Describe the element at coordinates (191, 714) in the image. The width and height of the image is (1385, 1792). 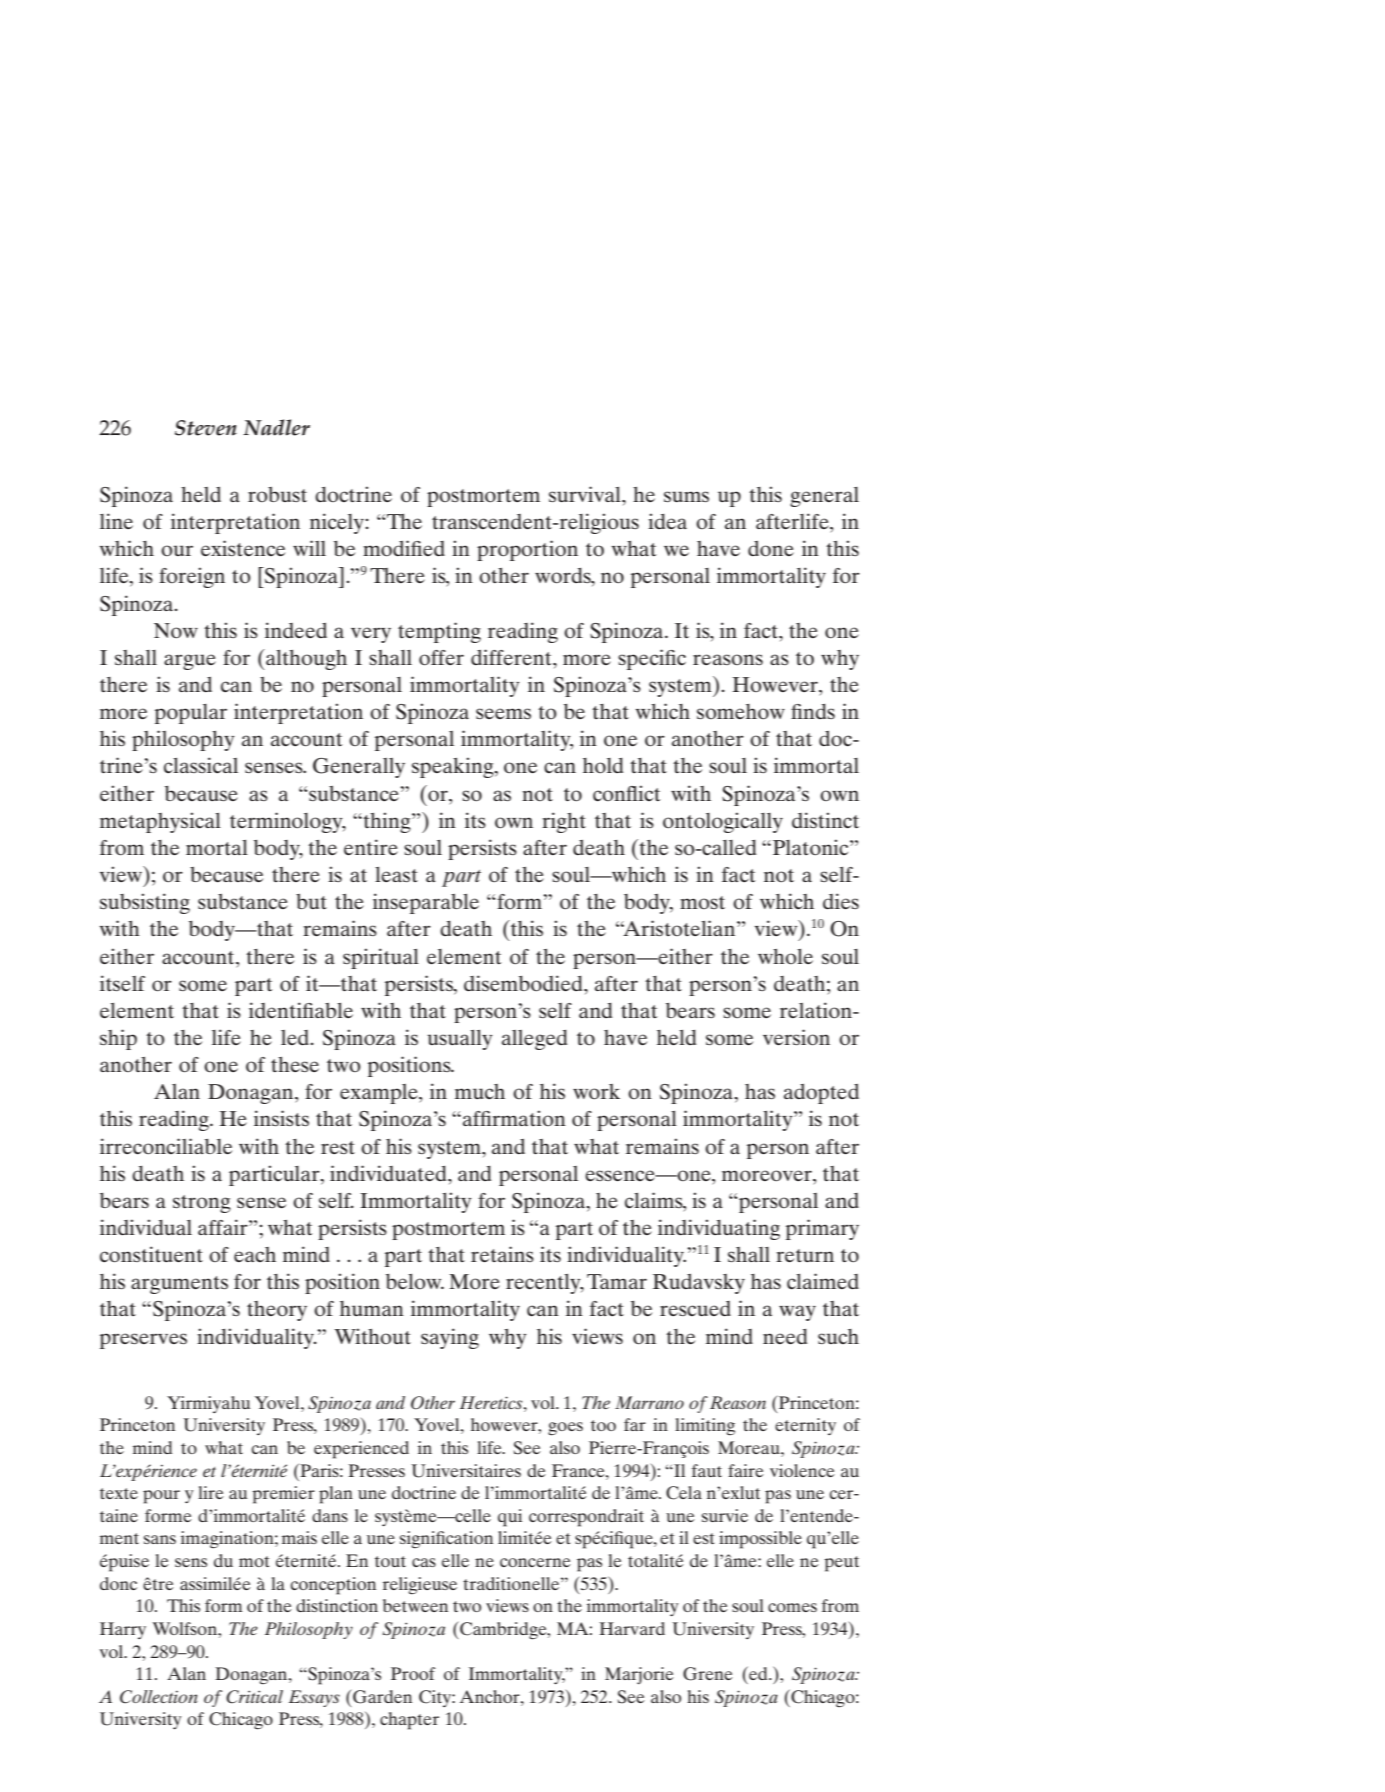
I see `popular` at that location.
